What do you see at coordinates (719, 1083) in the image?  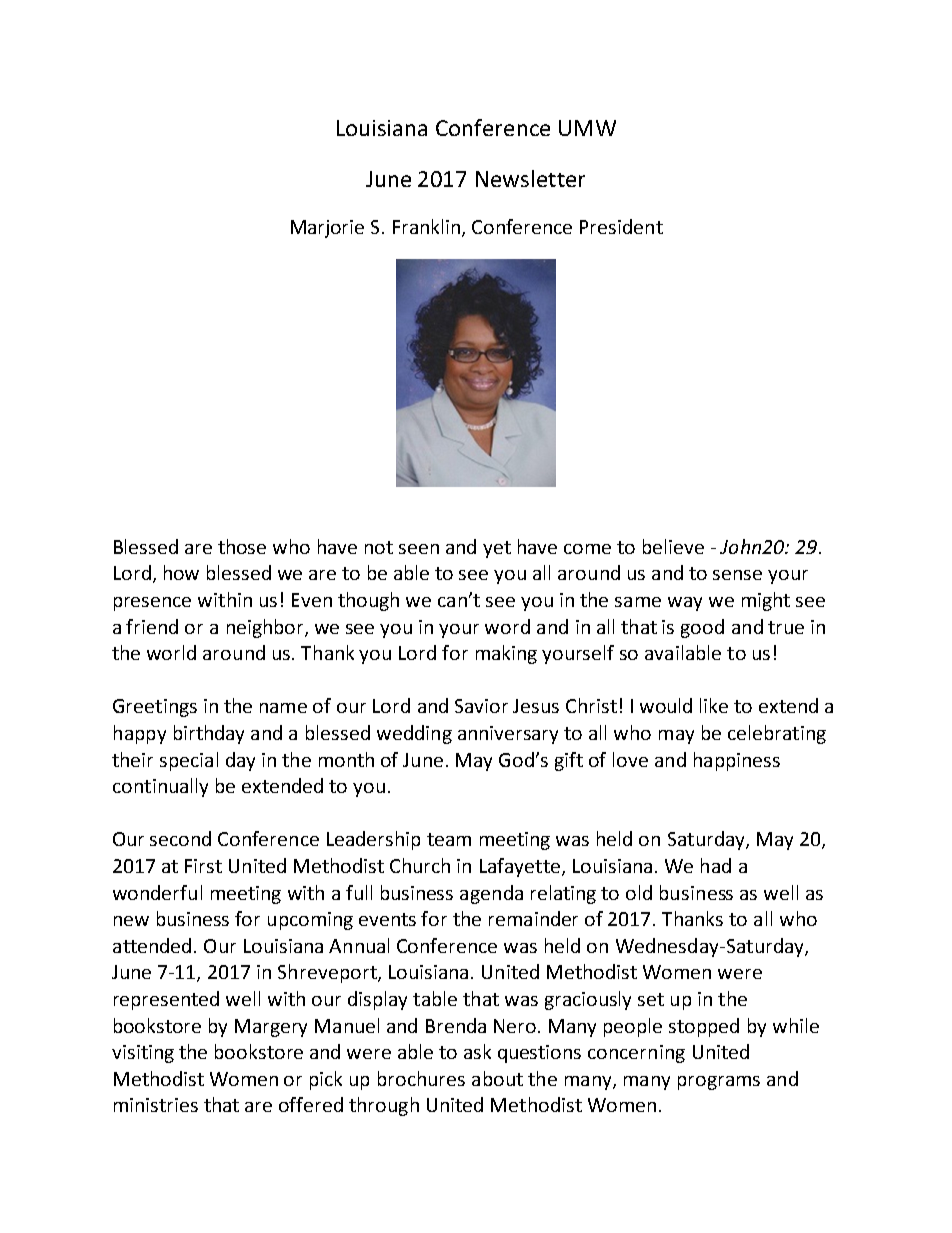 I see `programs` at bounding box center [719, 1083].
